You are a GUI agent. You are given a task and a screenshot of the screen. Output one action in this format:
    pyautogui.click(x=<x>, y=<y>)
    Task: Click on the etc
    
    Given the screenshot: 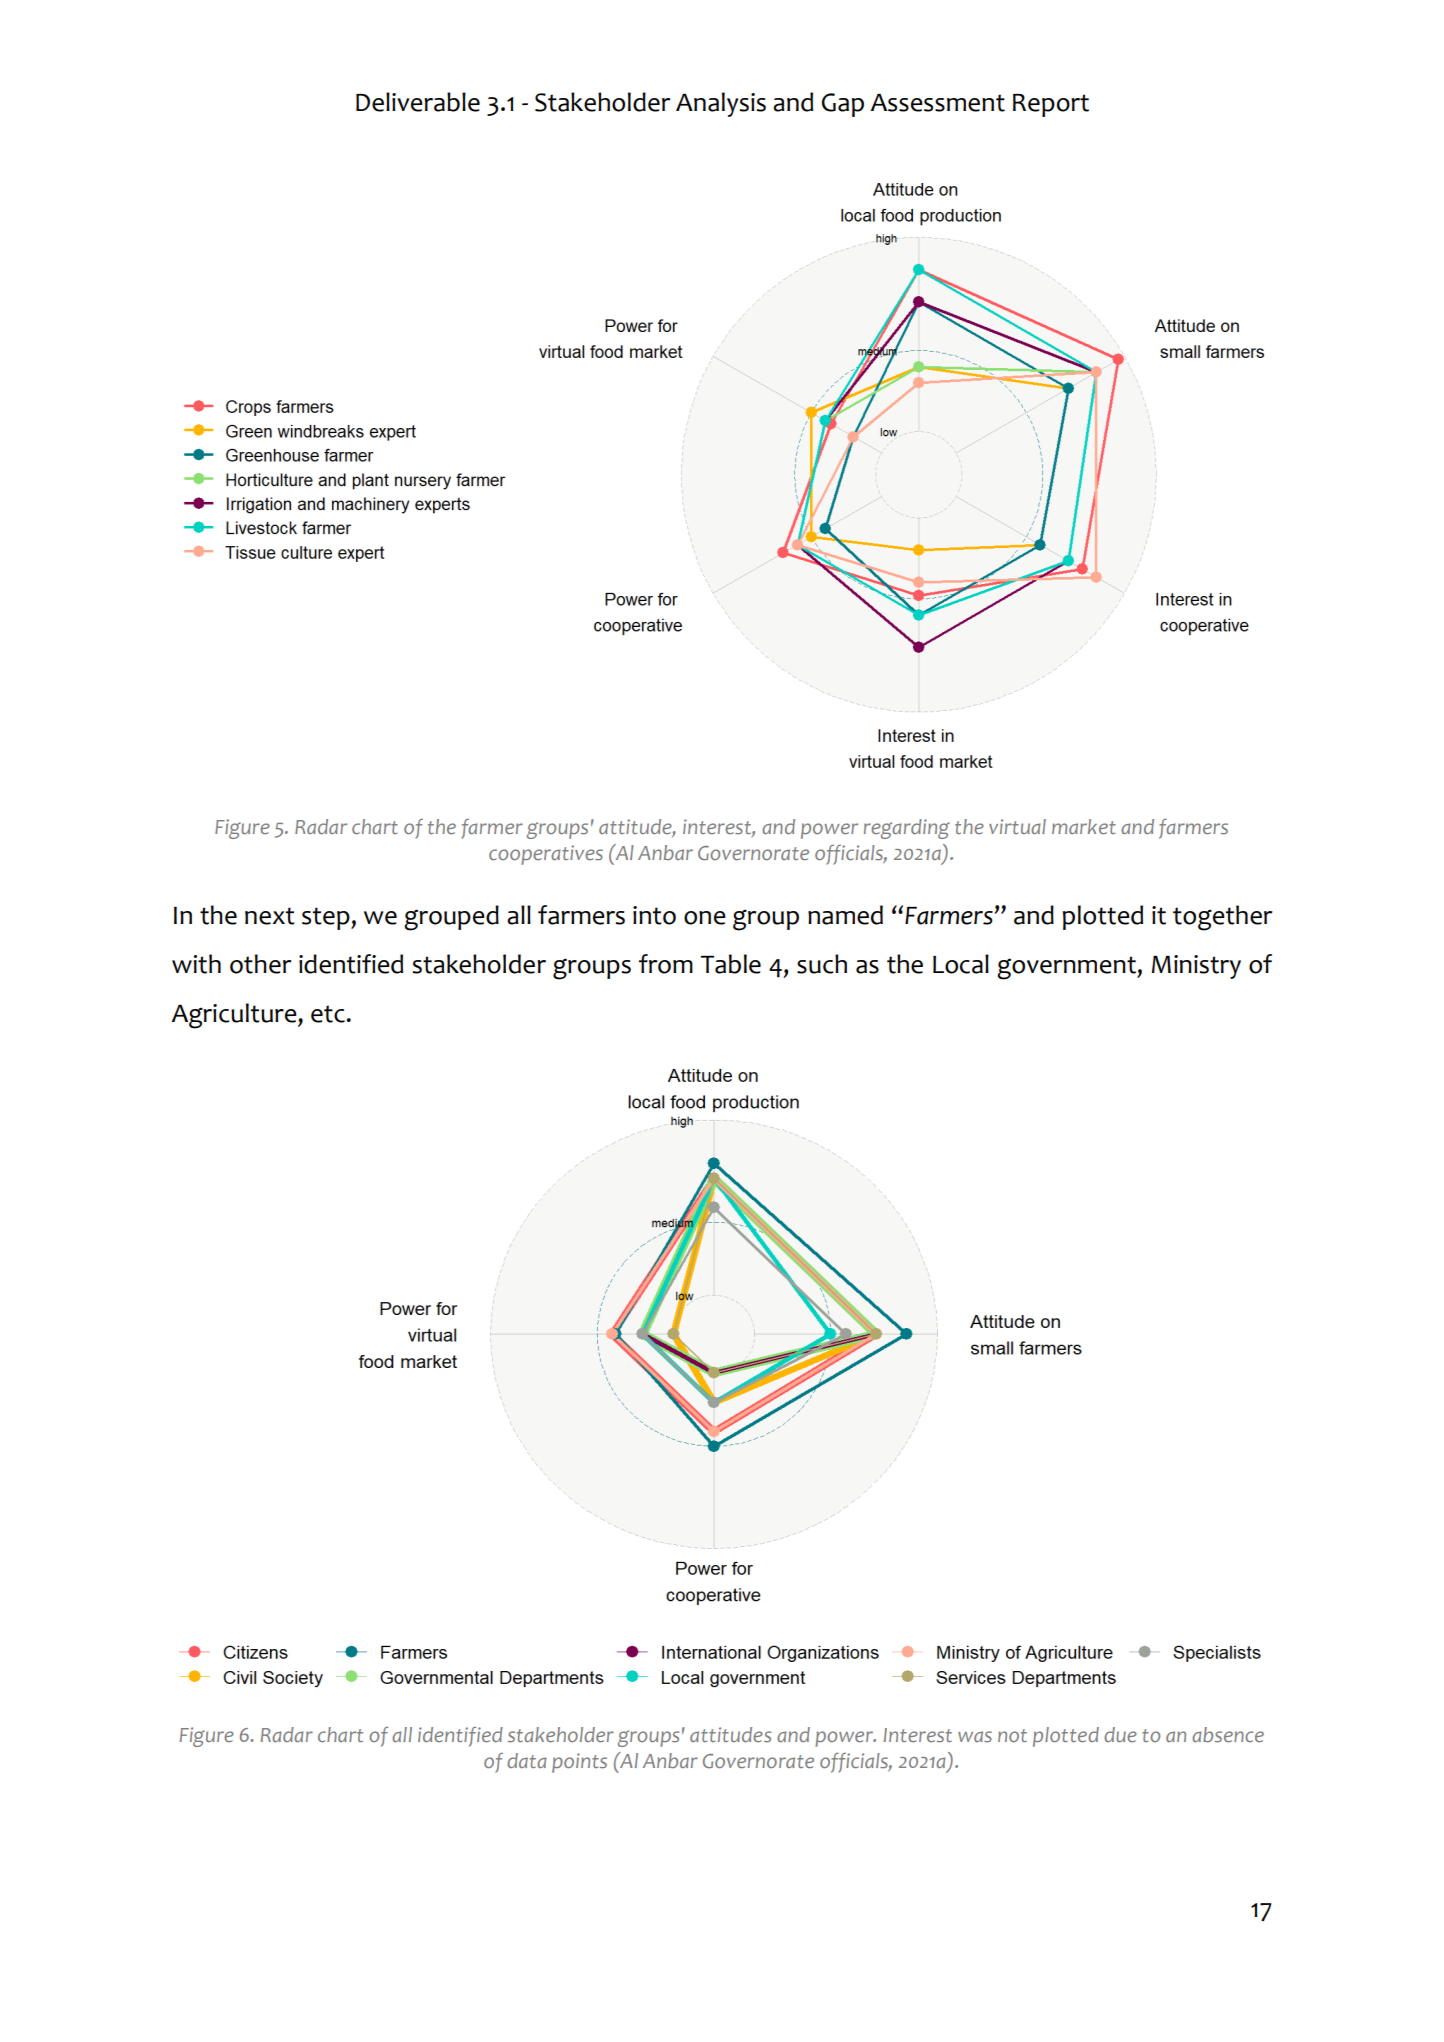 What is the action you would take?
    pyautogui.click(x=328, y=1014)
